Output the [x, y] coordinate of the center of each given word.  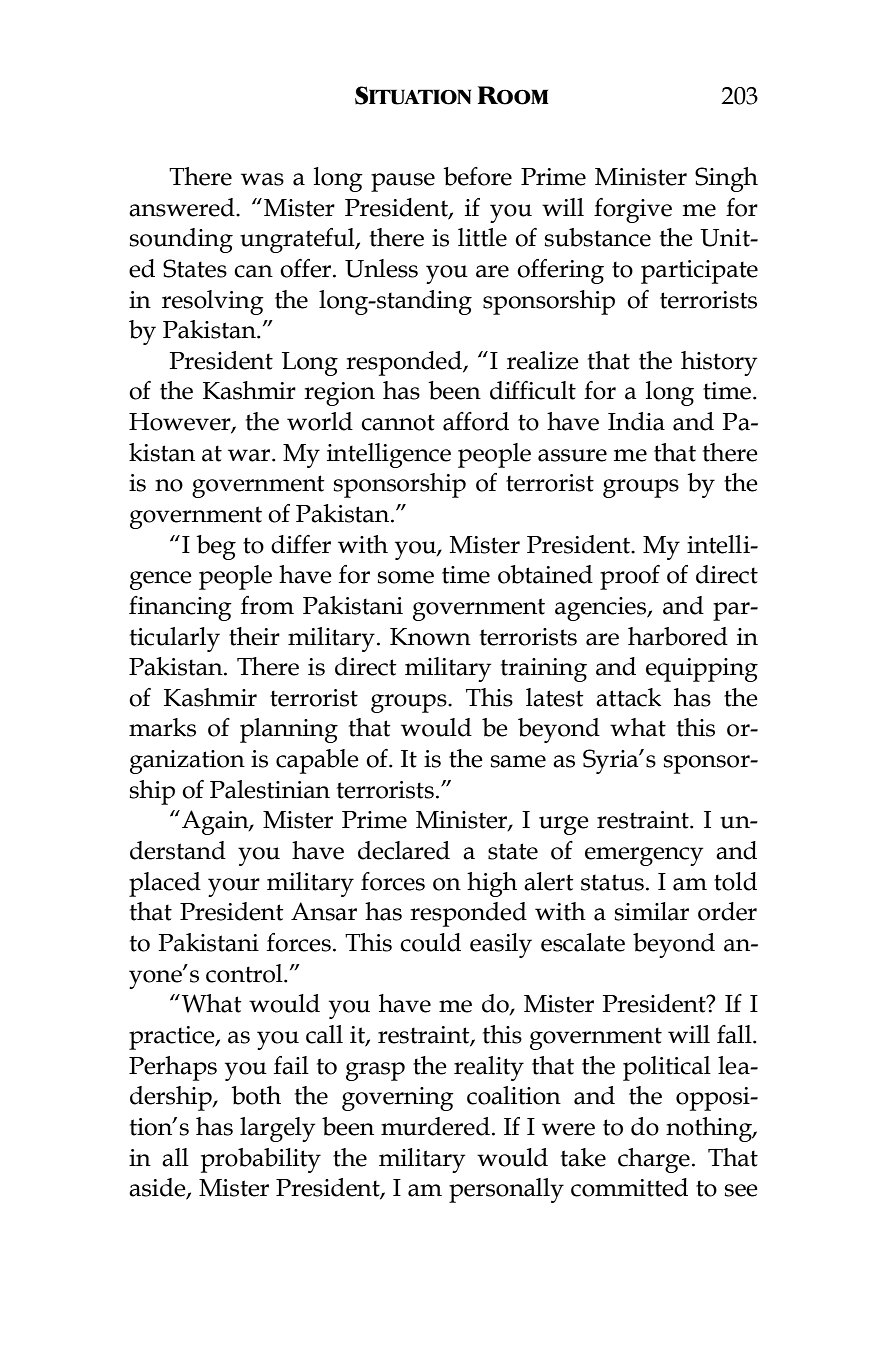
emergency [644, 856]
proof [630, 577]
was [262, 179]
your [234, 887]
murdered [435, 1126]
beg [216, 547]
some [406, 577]
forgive [633, 210]
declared [404, 850]
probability [261, 1160]
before [477, 176]
